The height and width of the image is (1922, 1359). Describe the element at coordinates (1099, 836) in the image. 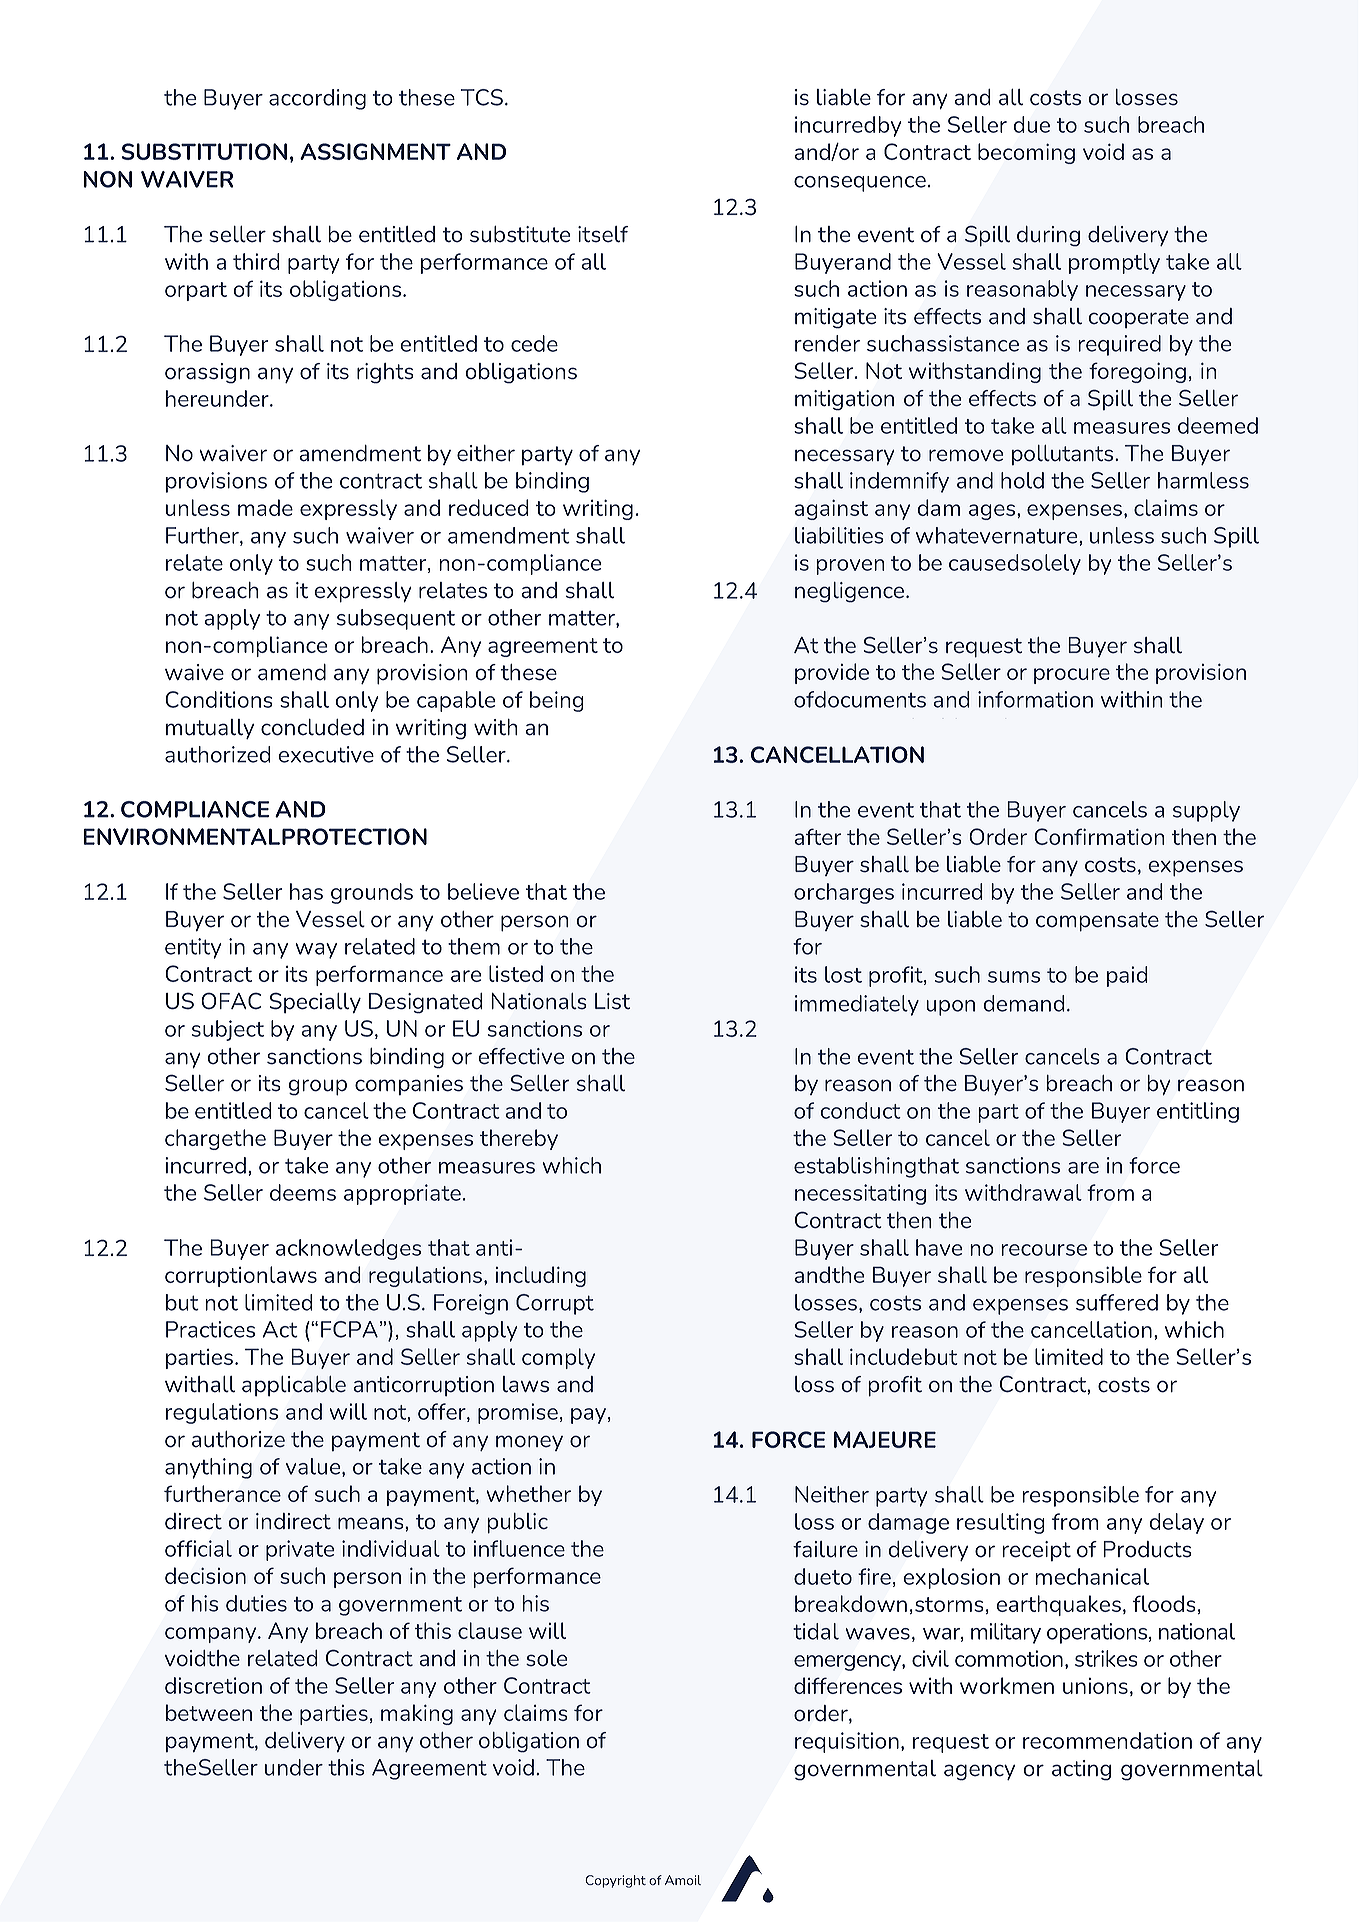

I see `Confirmation` at that location.
